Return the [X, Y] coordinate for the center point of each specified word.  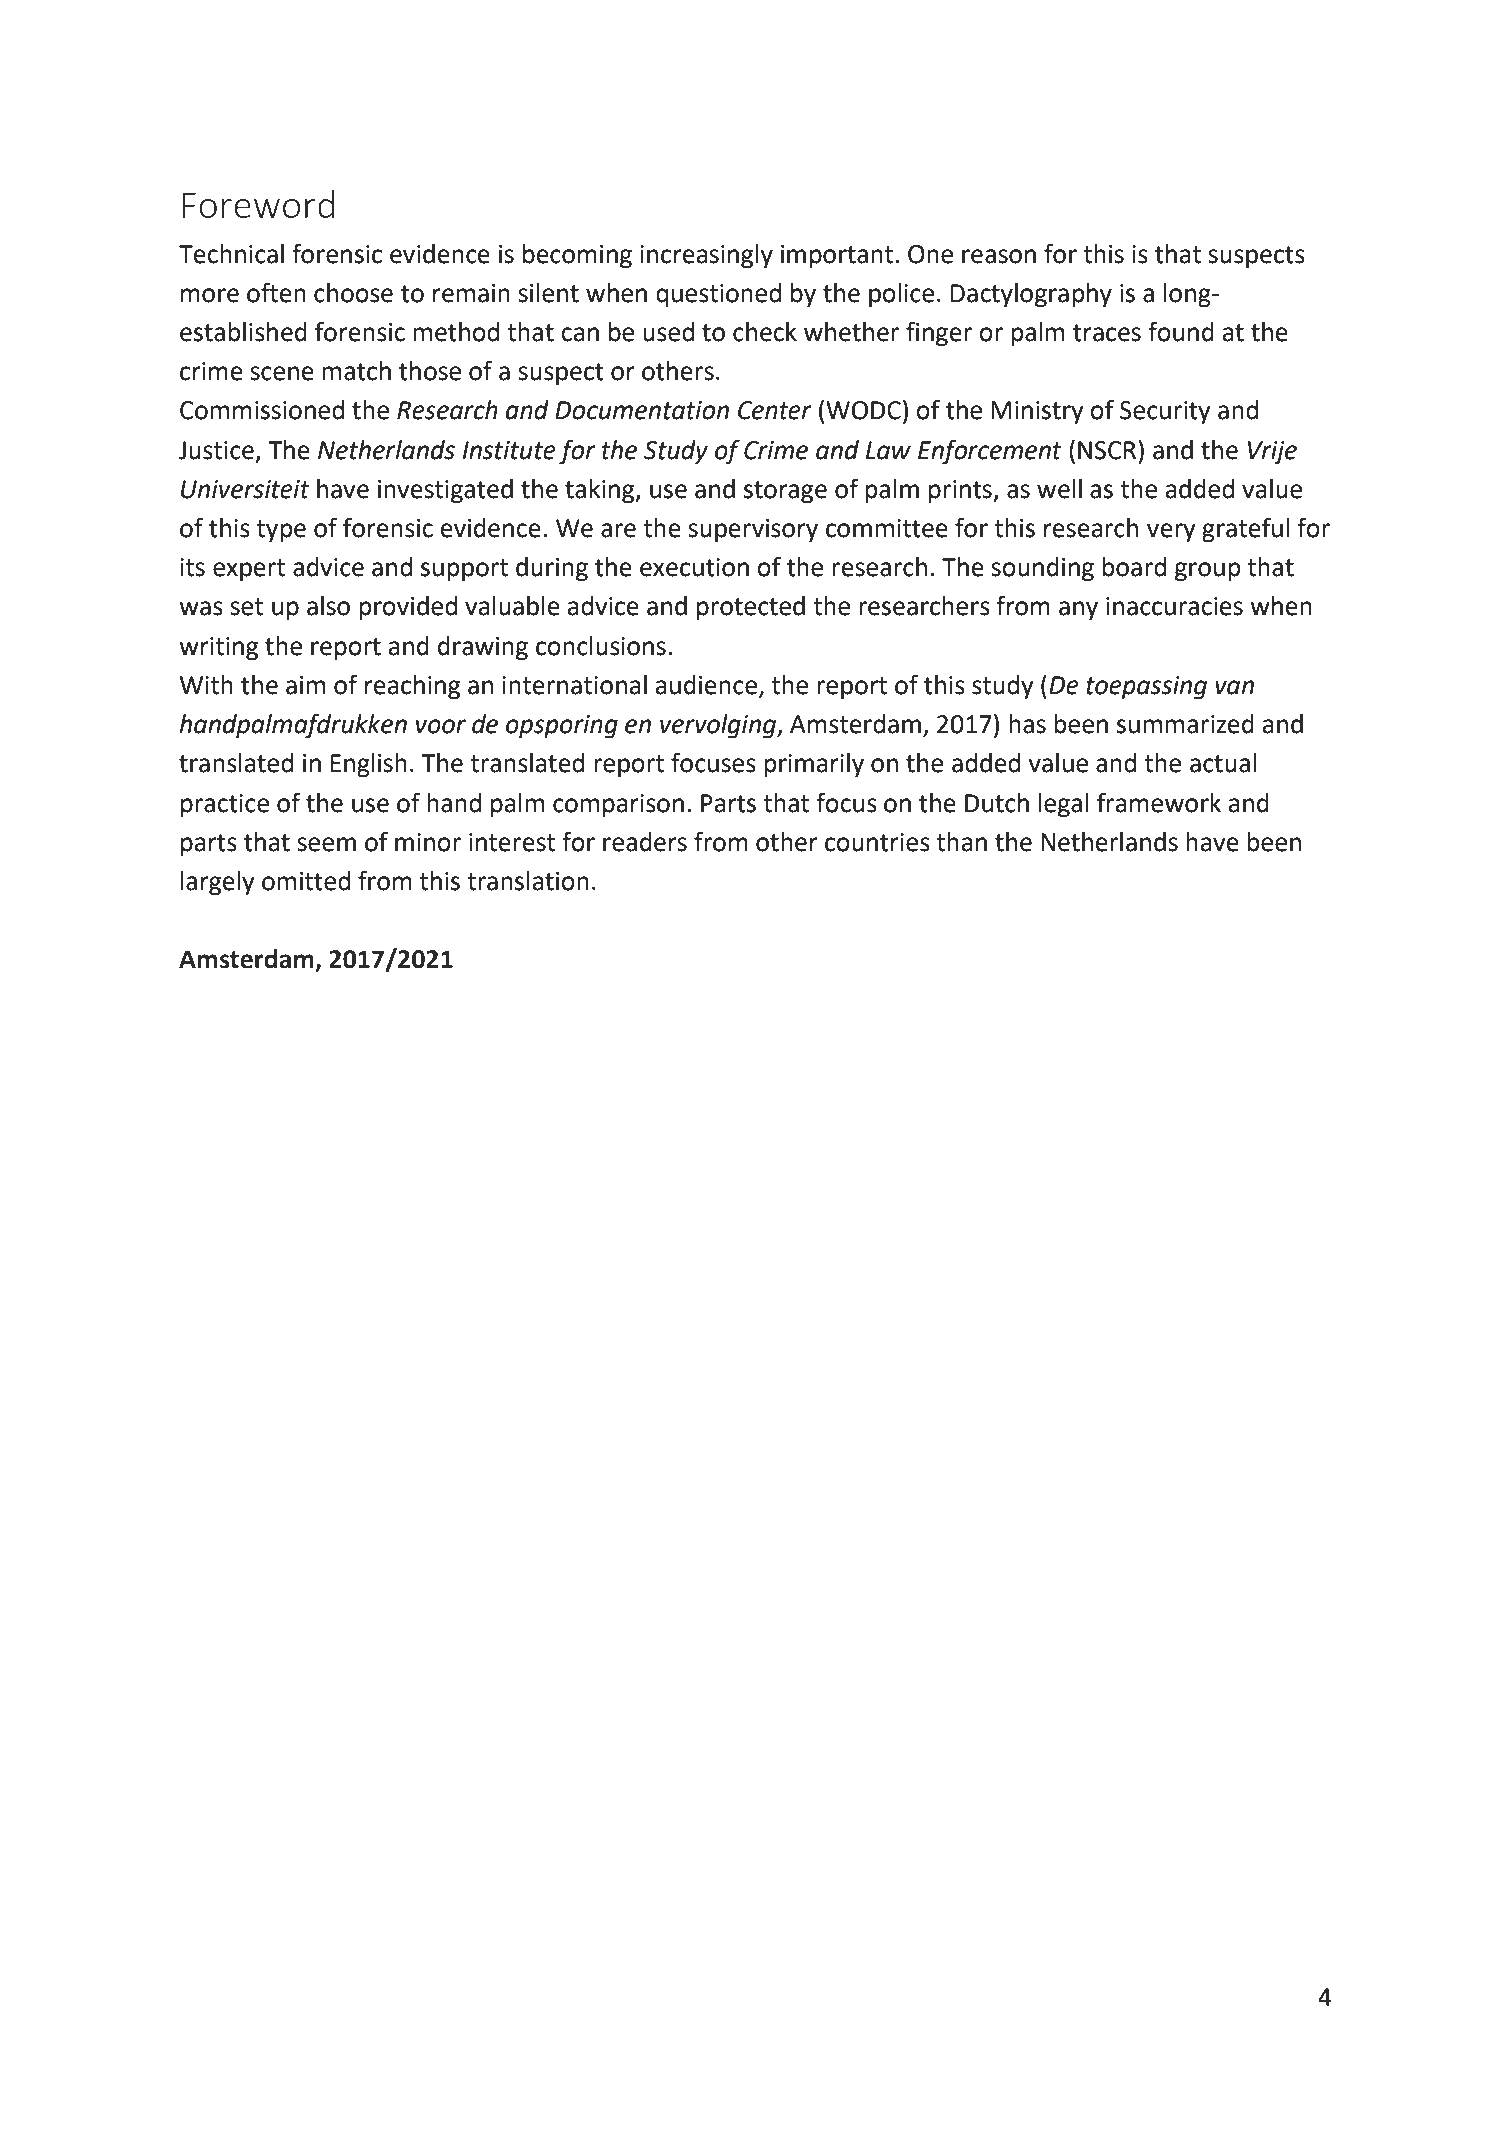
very [1171, 533]
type [281, 531]
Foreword [258, 204]
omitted [306, 881]
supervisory [753, 531]
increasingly [706, 256]
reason [999, 256]
